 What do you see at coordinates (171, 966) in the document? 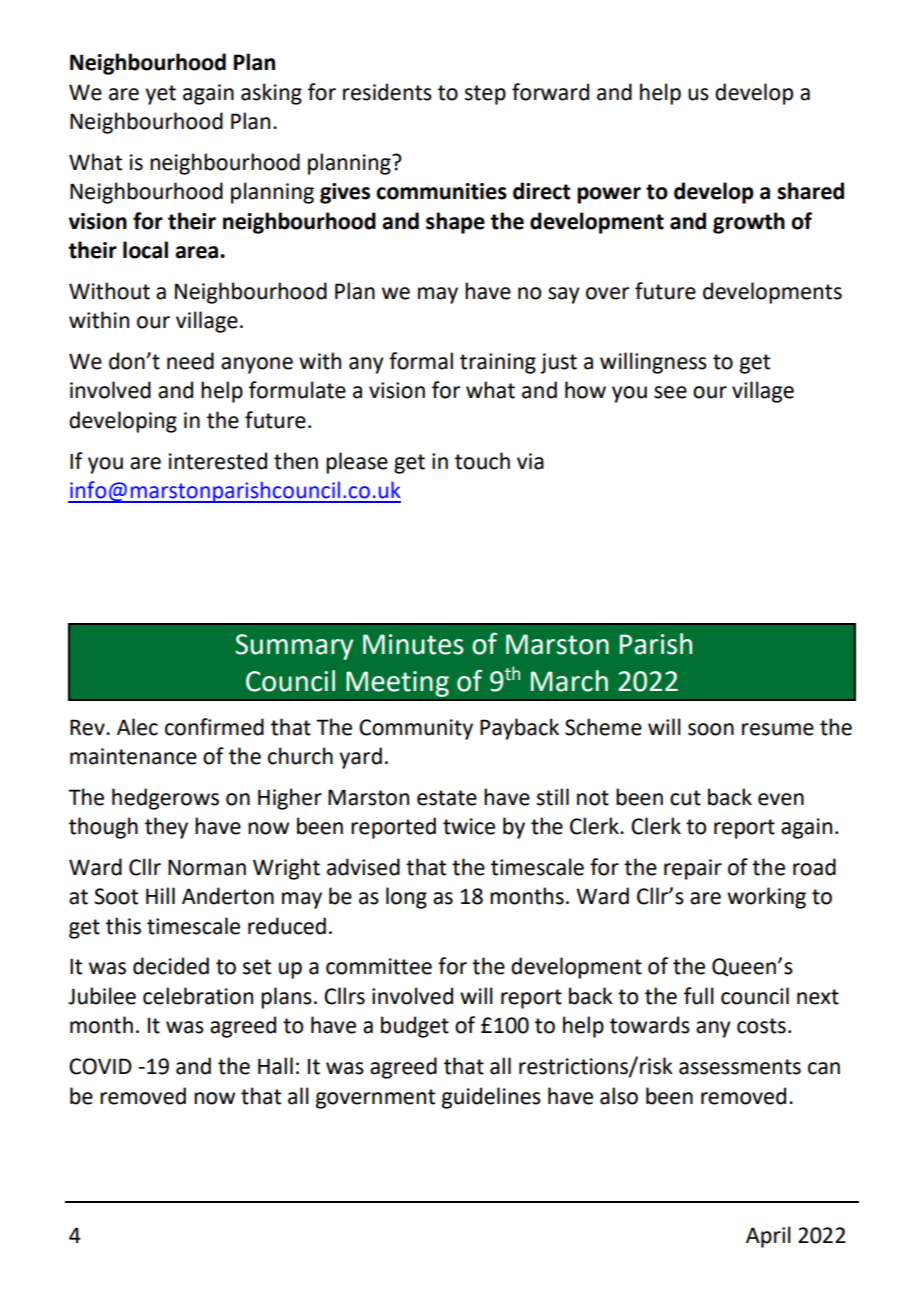
I see `decided` at bounding box center [171, 966].
